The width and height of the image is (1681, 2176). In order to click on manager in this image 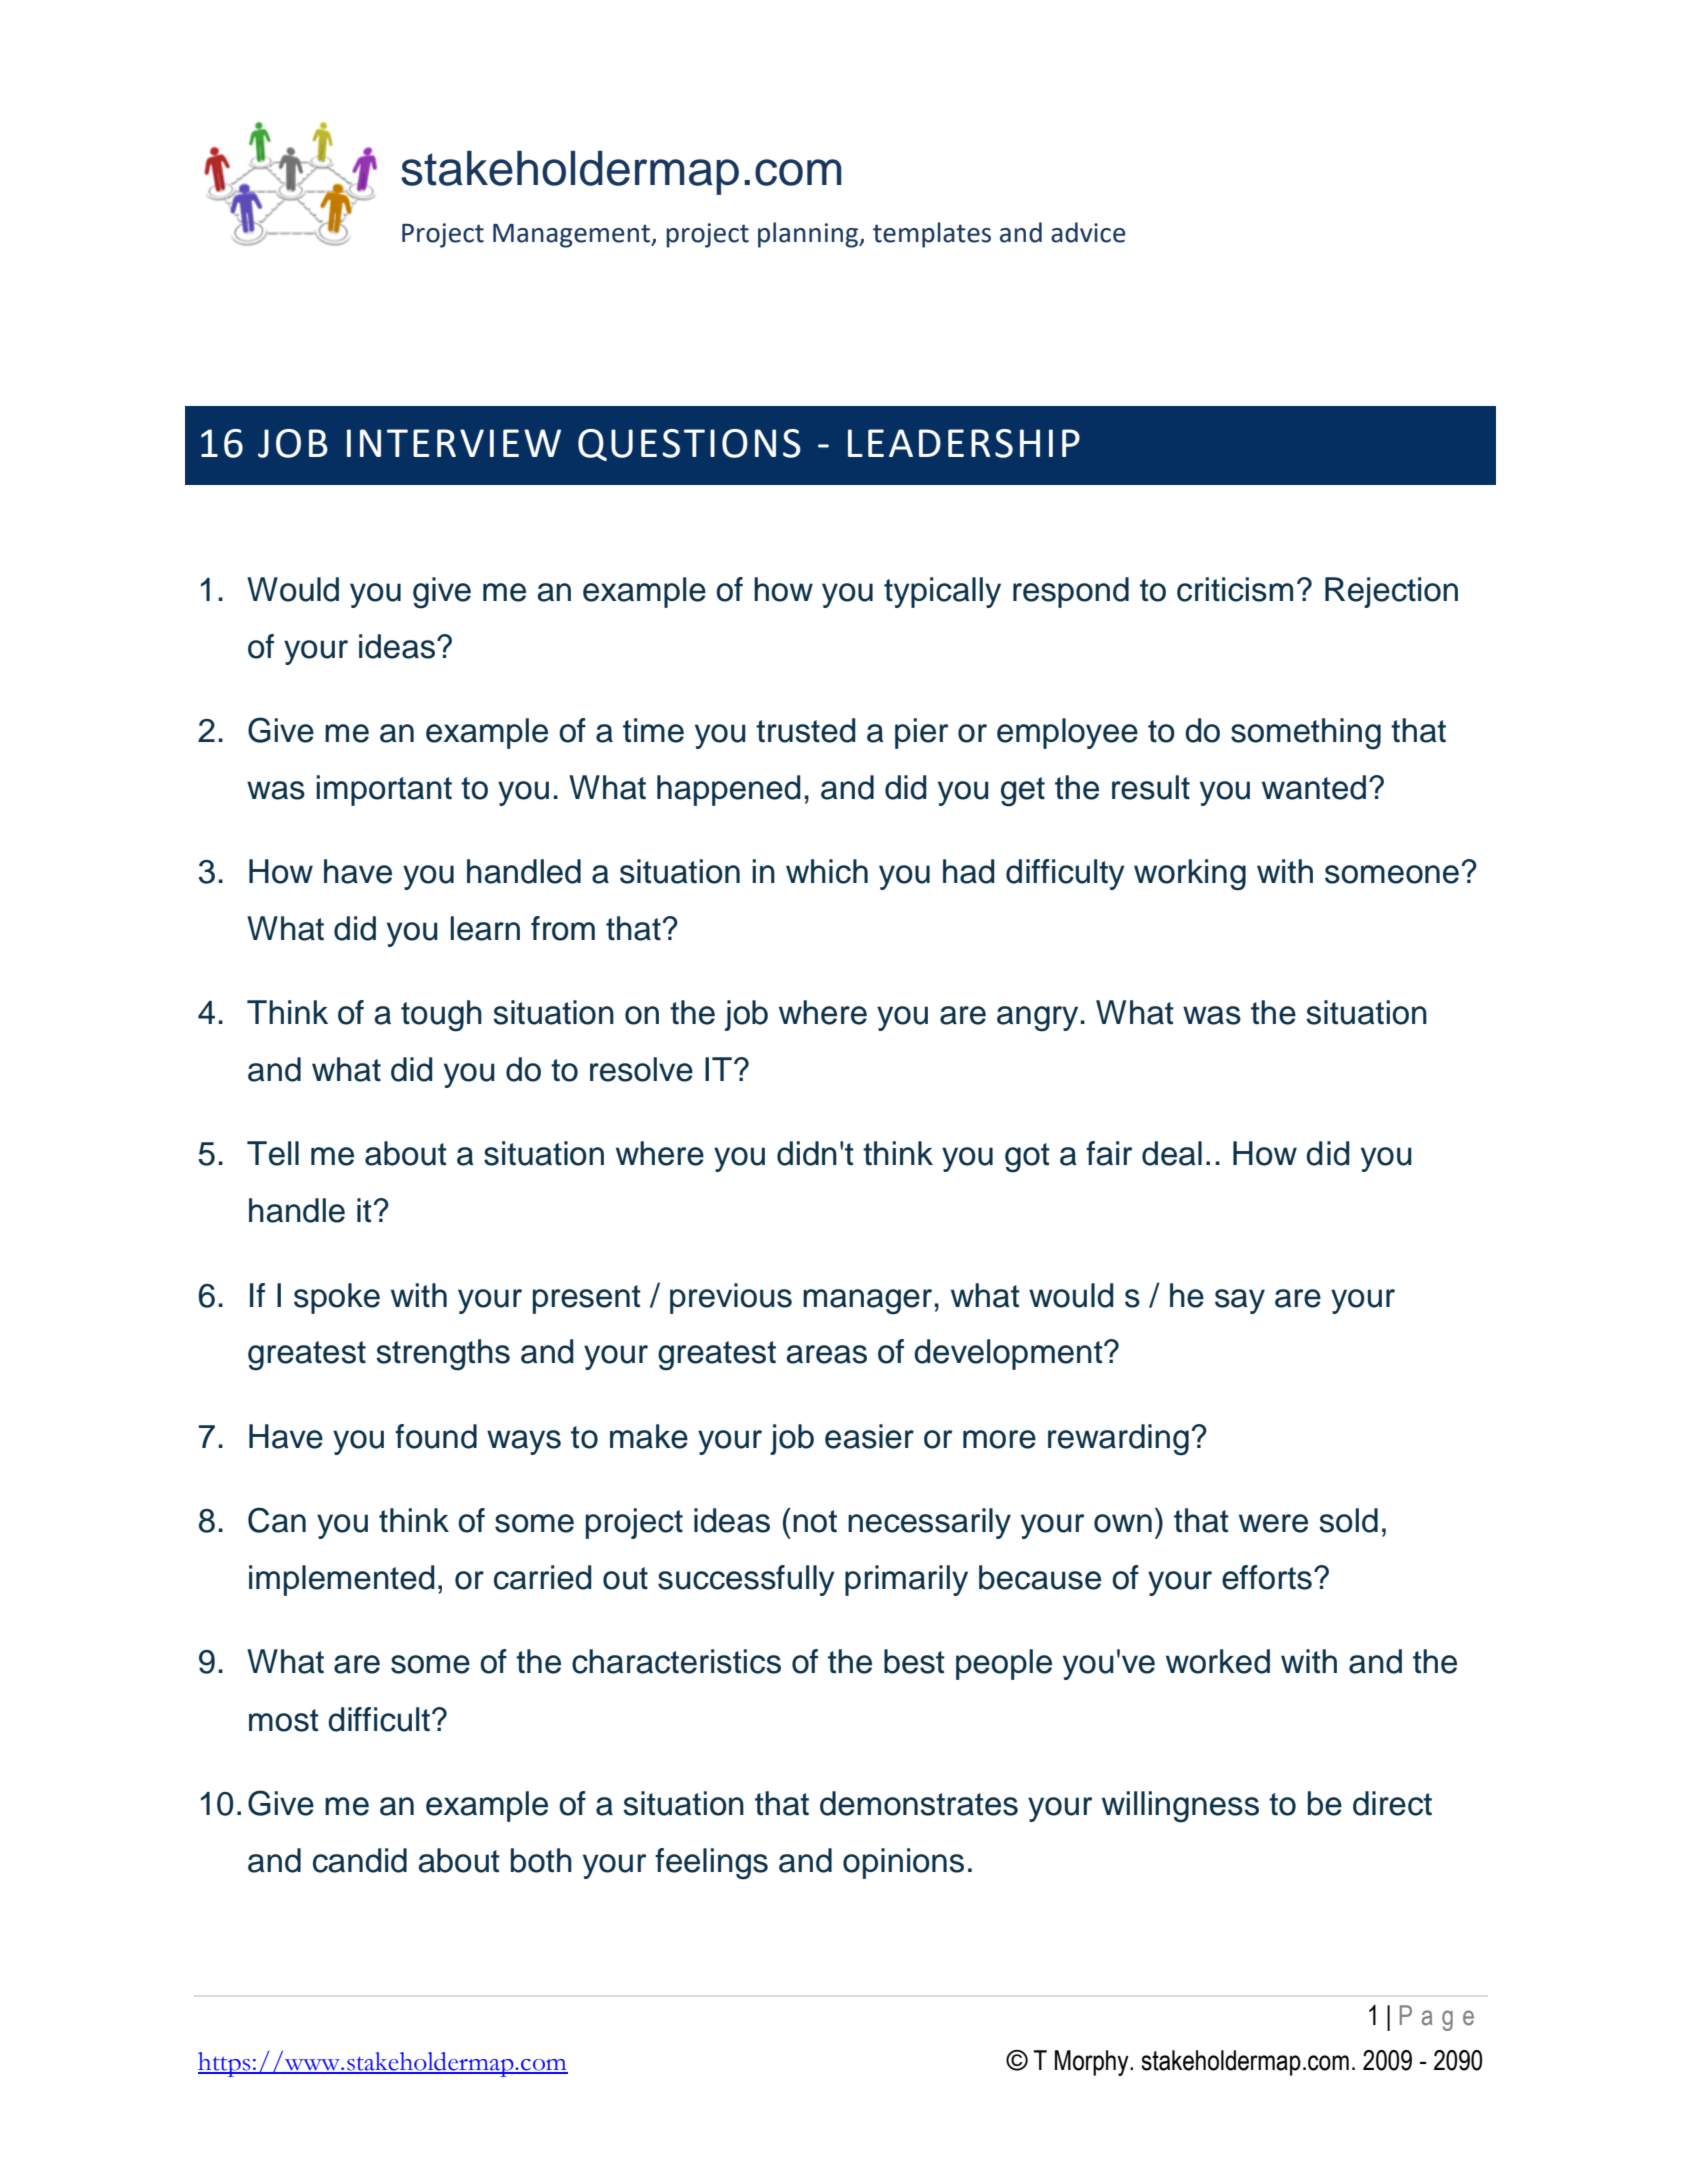, I will do `click(867, 1302)`.
